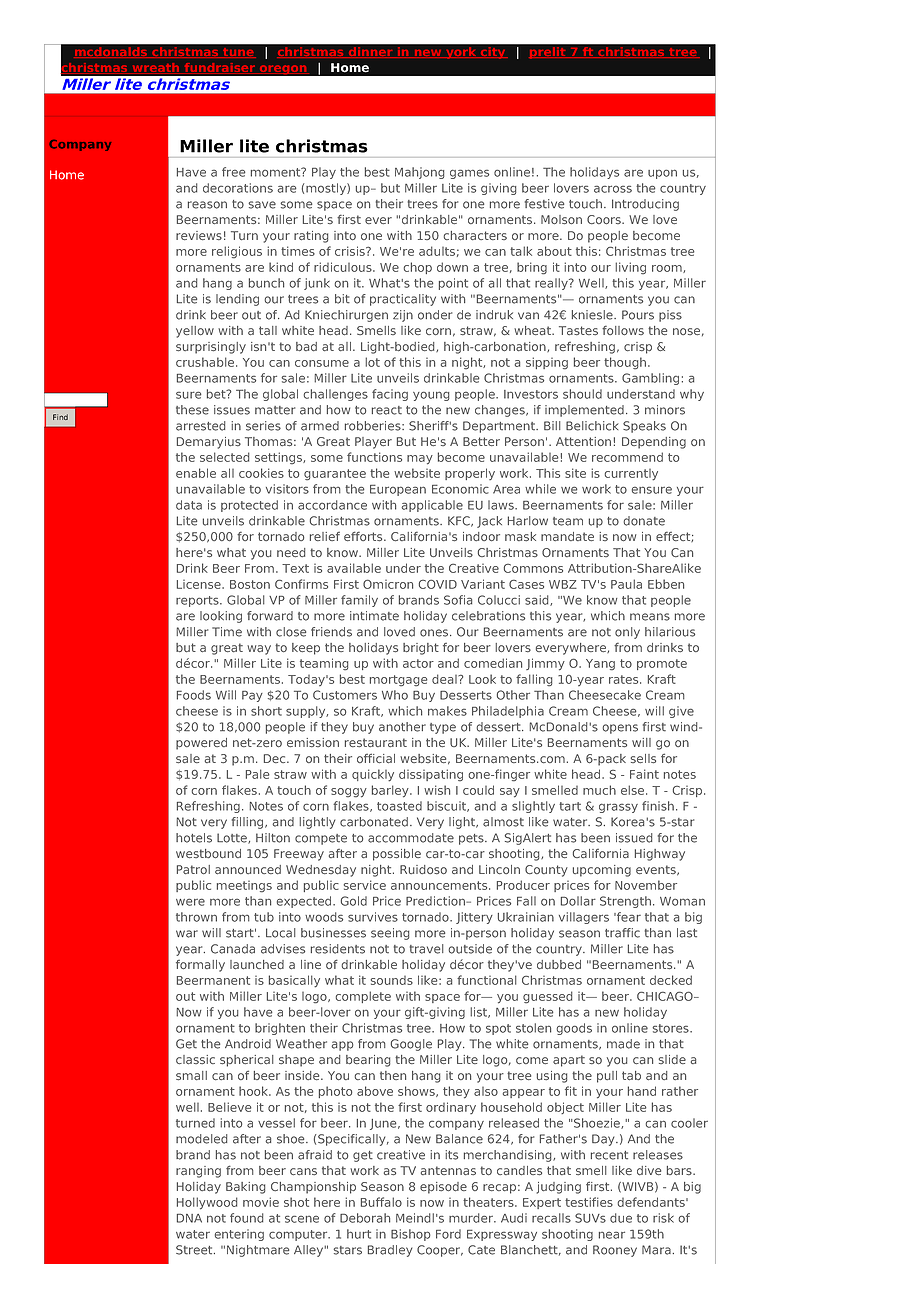 The image size is (924, 1308). I want to click on hotels, so click(194, 838).
